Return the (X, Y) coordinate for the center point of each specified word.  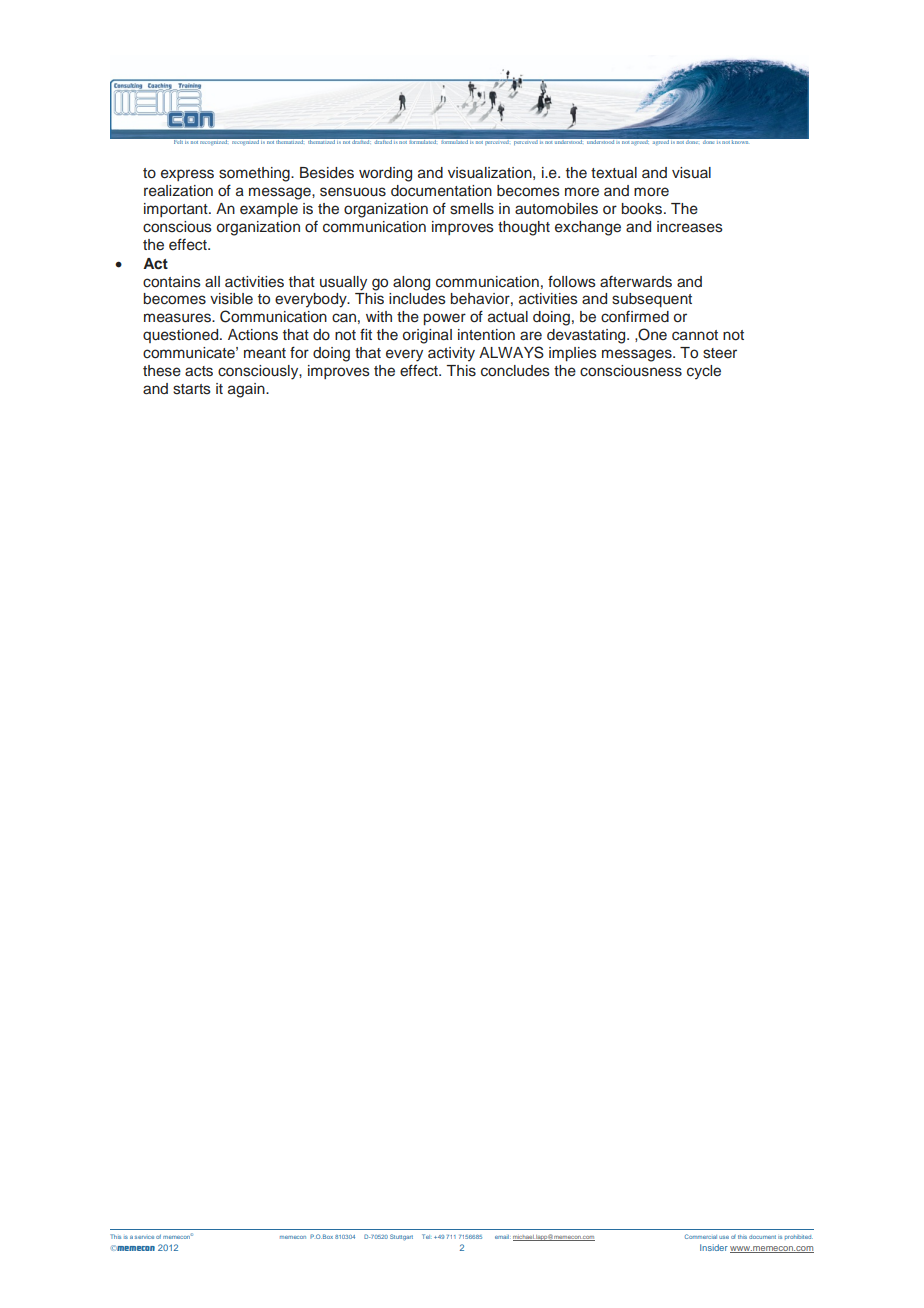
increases (690, 227)
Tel (427, 1236)
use (724, 1237)
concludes (515, 371)
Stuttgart (401, 1237)
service (144, 1237)
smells (472, 209)
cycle (704, 372)
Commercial (701, 1236)
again (247, 390)
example (269, 210)
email (503, 1237)
